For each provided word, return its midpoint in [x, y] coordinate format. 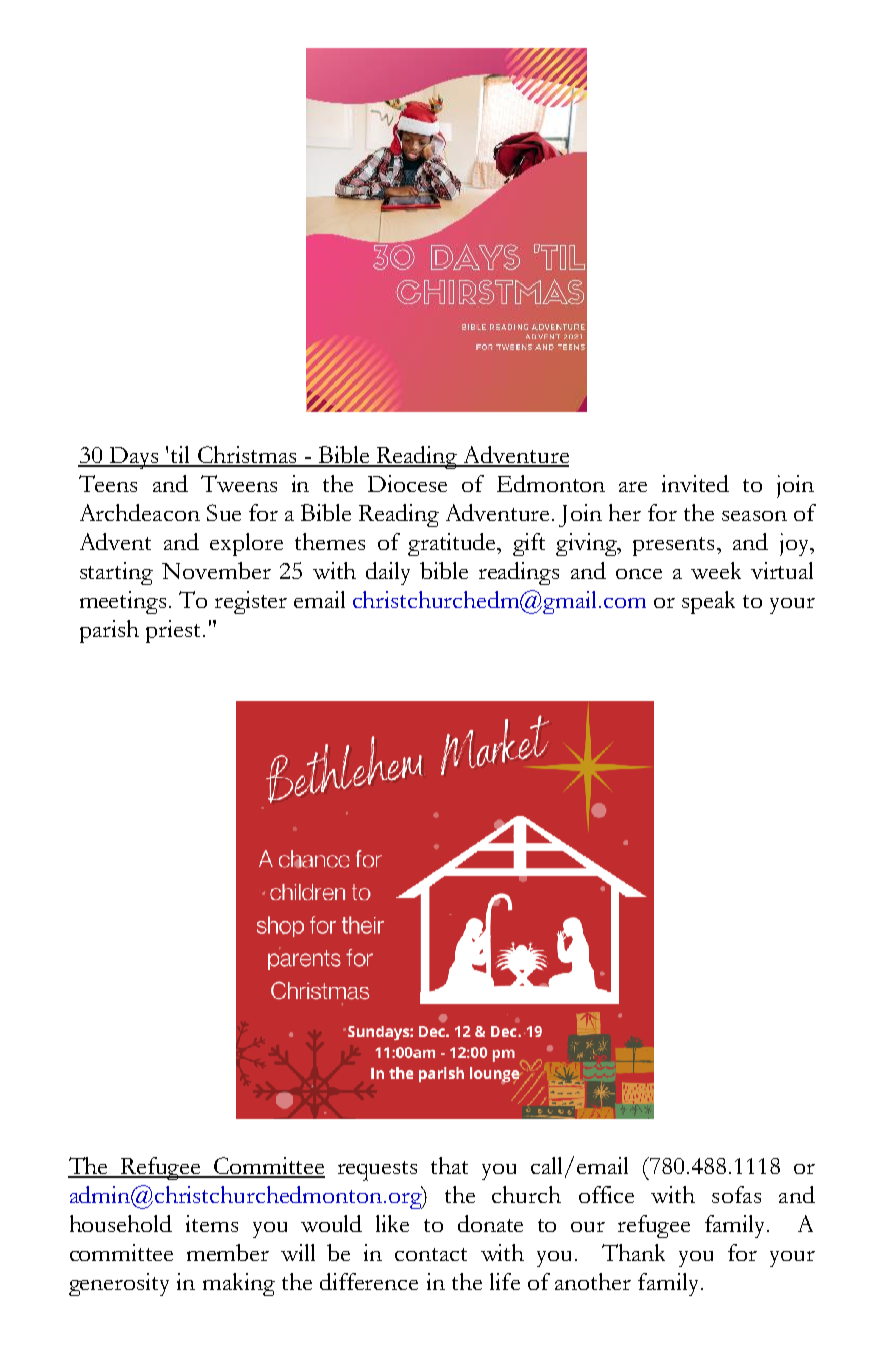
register [251, 602]
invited [695, 483]
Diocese [407, 483]
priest [175, 631]
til [181, 456]
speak [708, 602]
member [228, 1252]
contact [431, 1254]
